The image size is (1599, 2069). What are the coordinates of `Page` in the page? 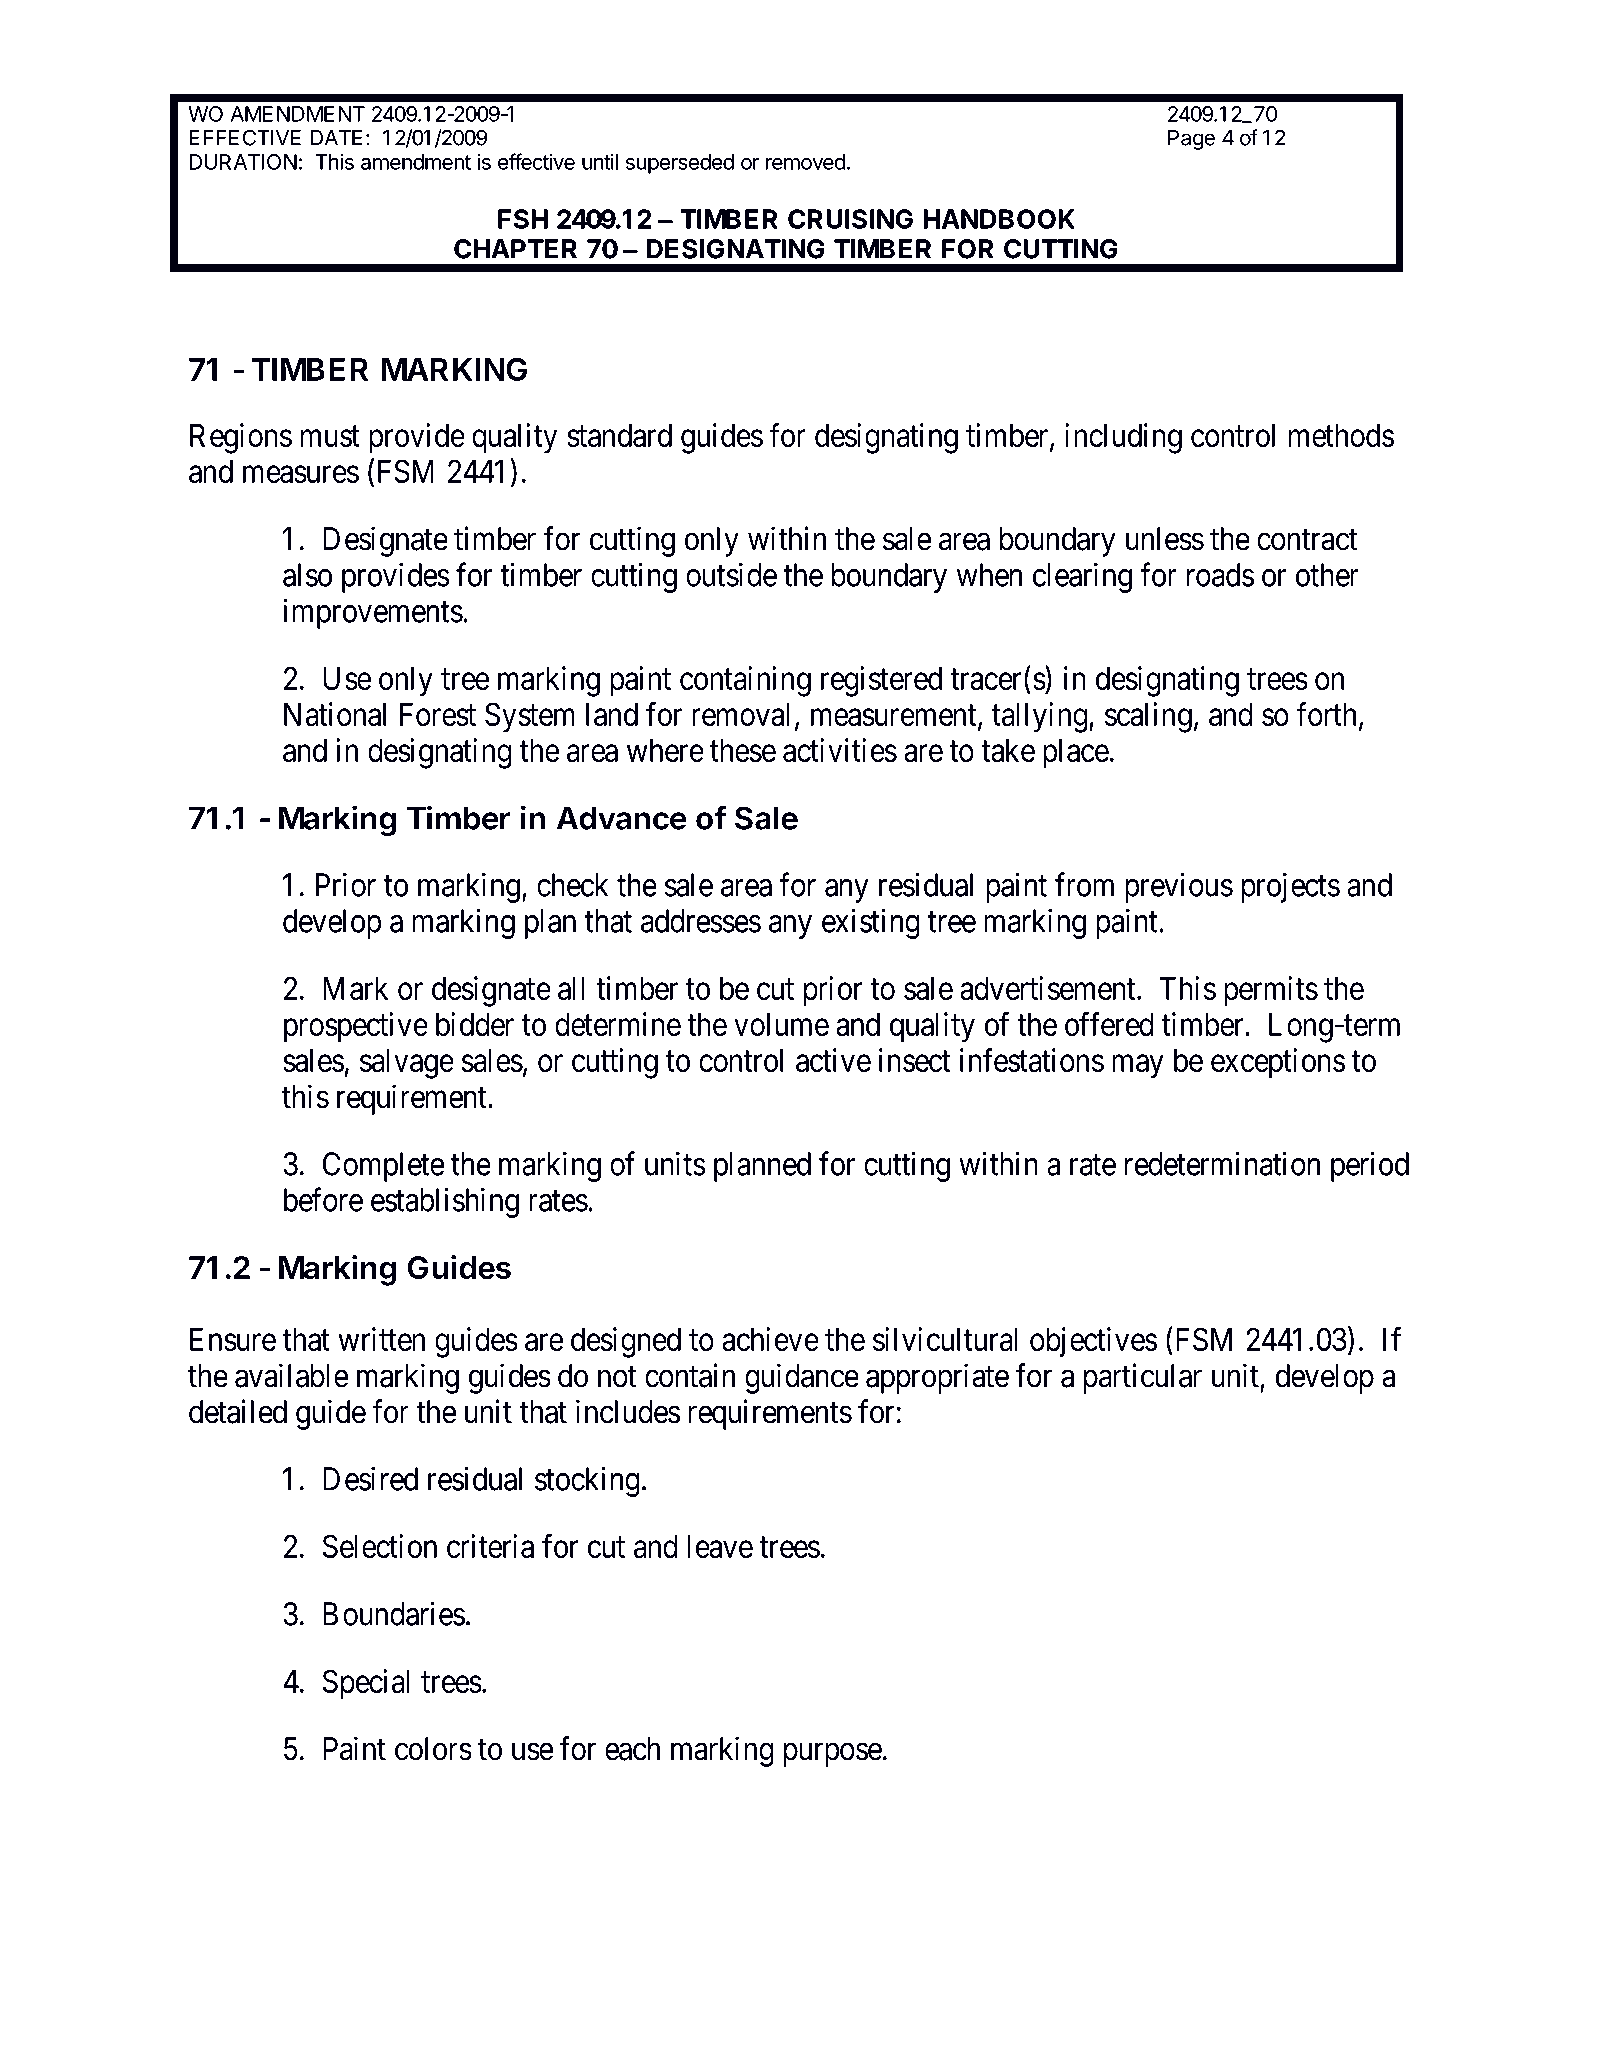 It's located at (1191, 140).
